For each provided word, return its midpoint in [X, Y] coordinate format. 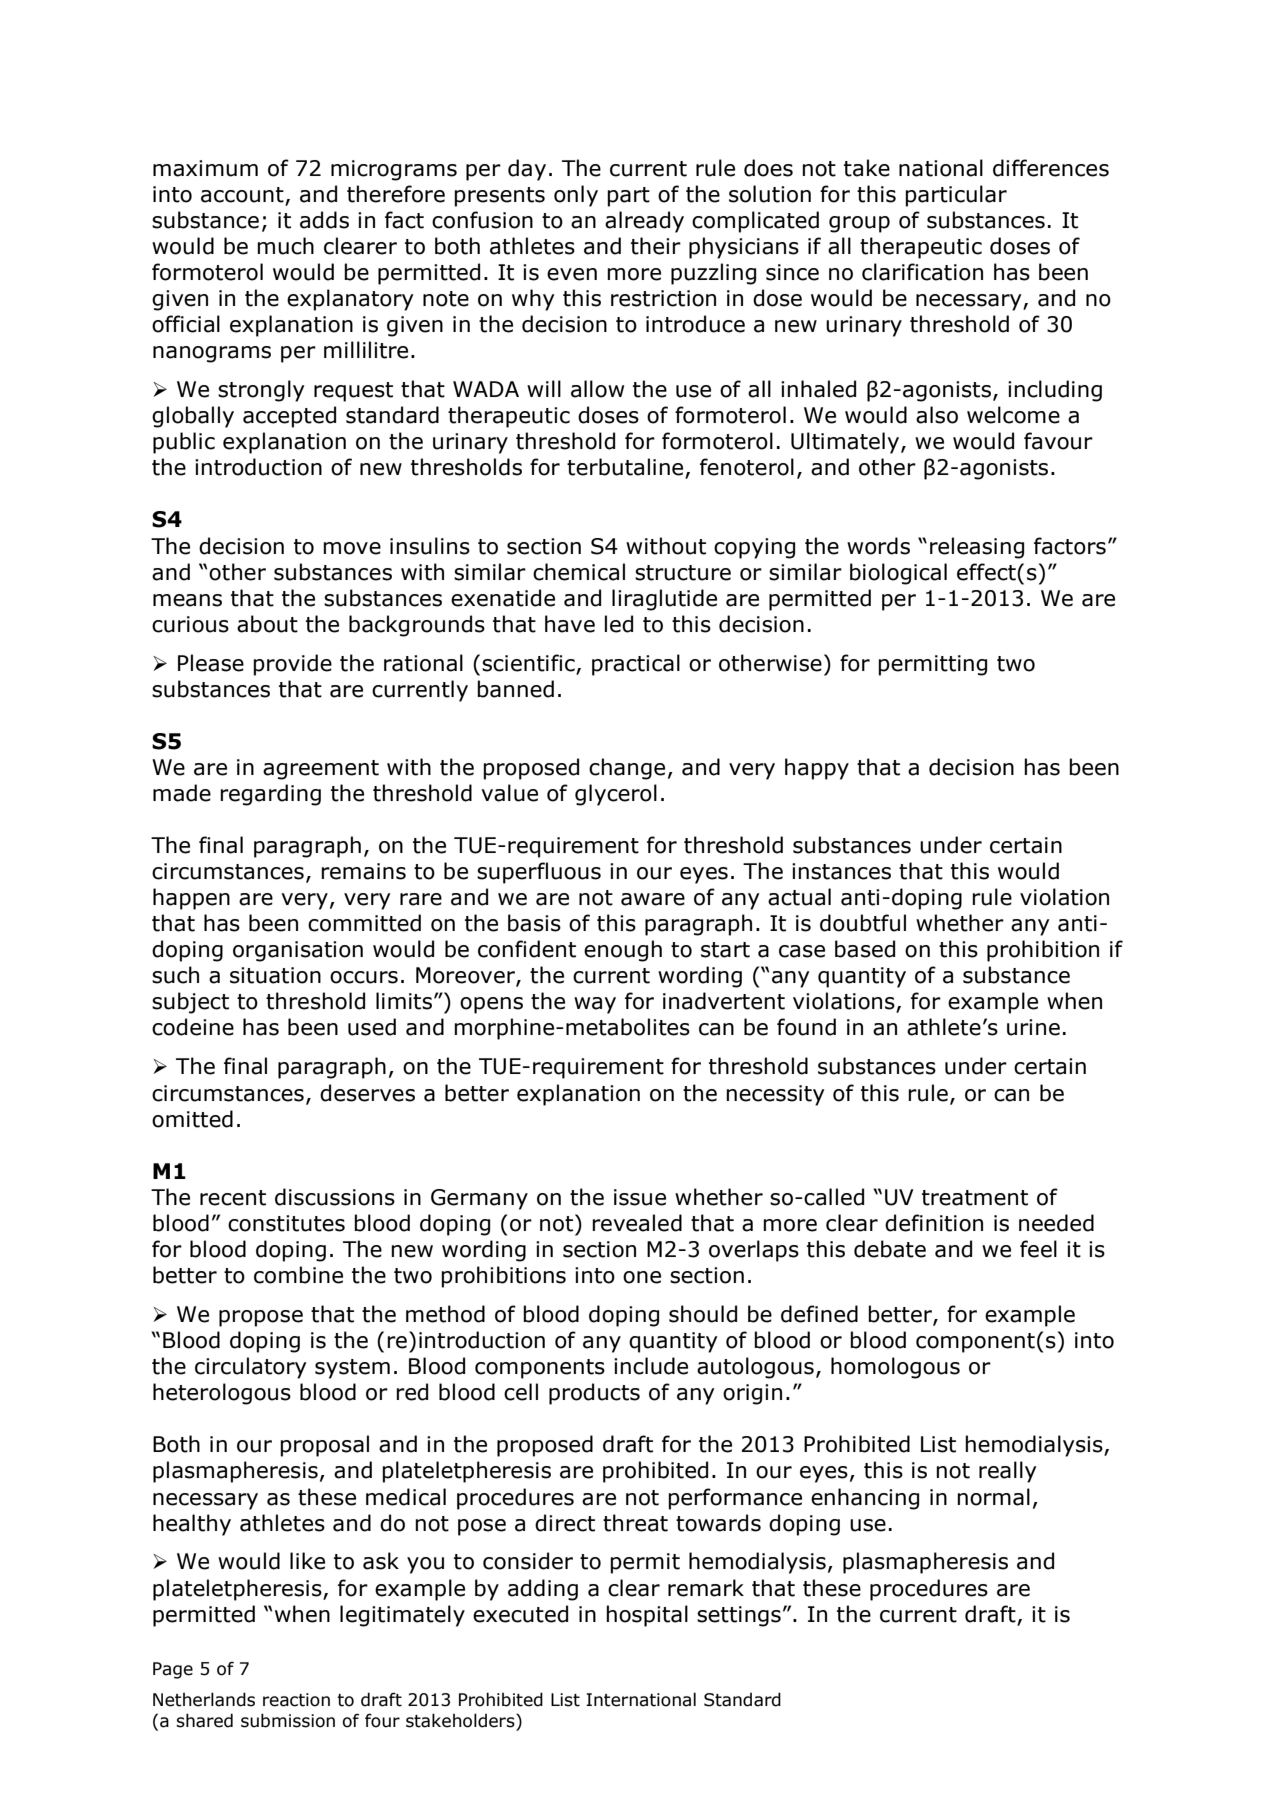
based [865, 949]
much [285, 246]
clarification [922, 272]
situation [275, 975]
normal [993, 1497]
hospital [647, 1616]
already [644, 222]
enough [623, 951]
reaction [296, 1700]
